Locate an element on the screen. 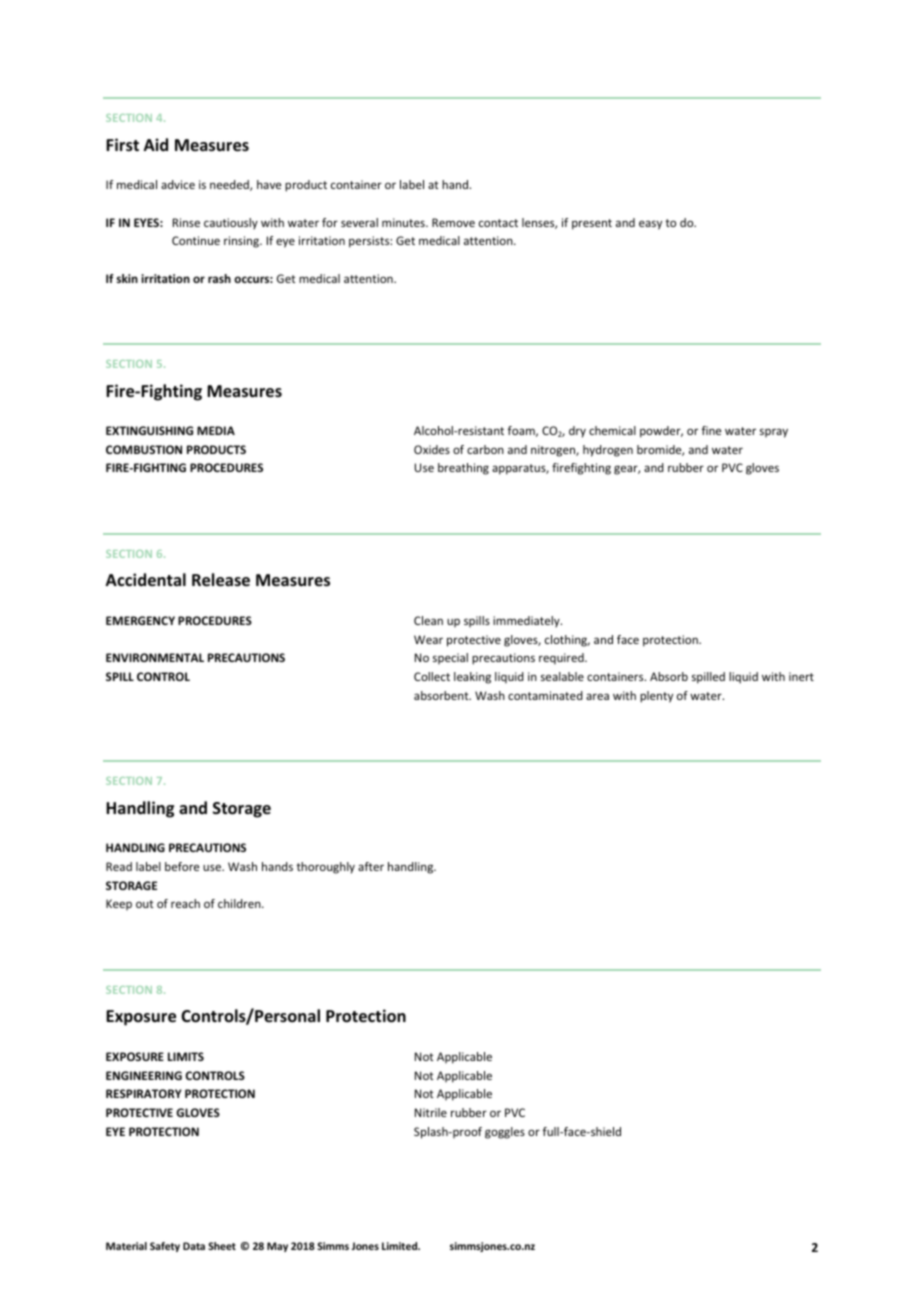  Data is located at coordinates (194, 1246).
